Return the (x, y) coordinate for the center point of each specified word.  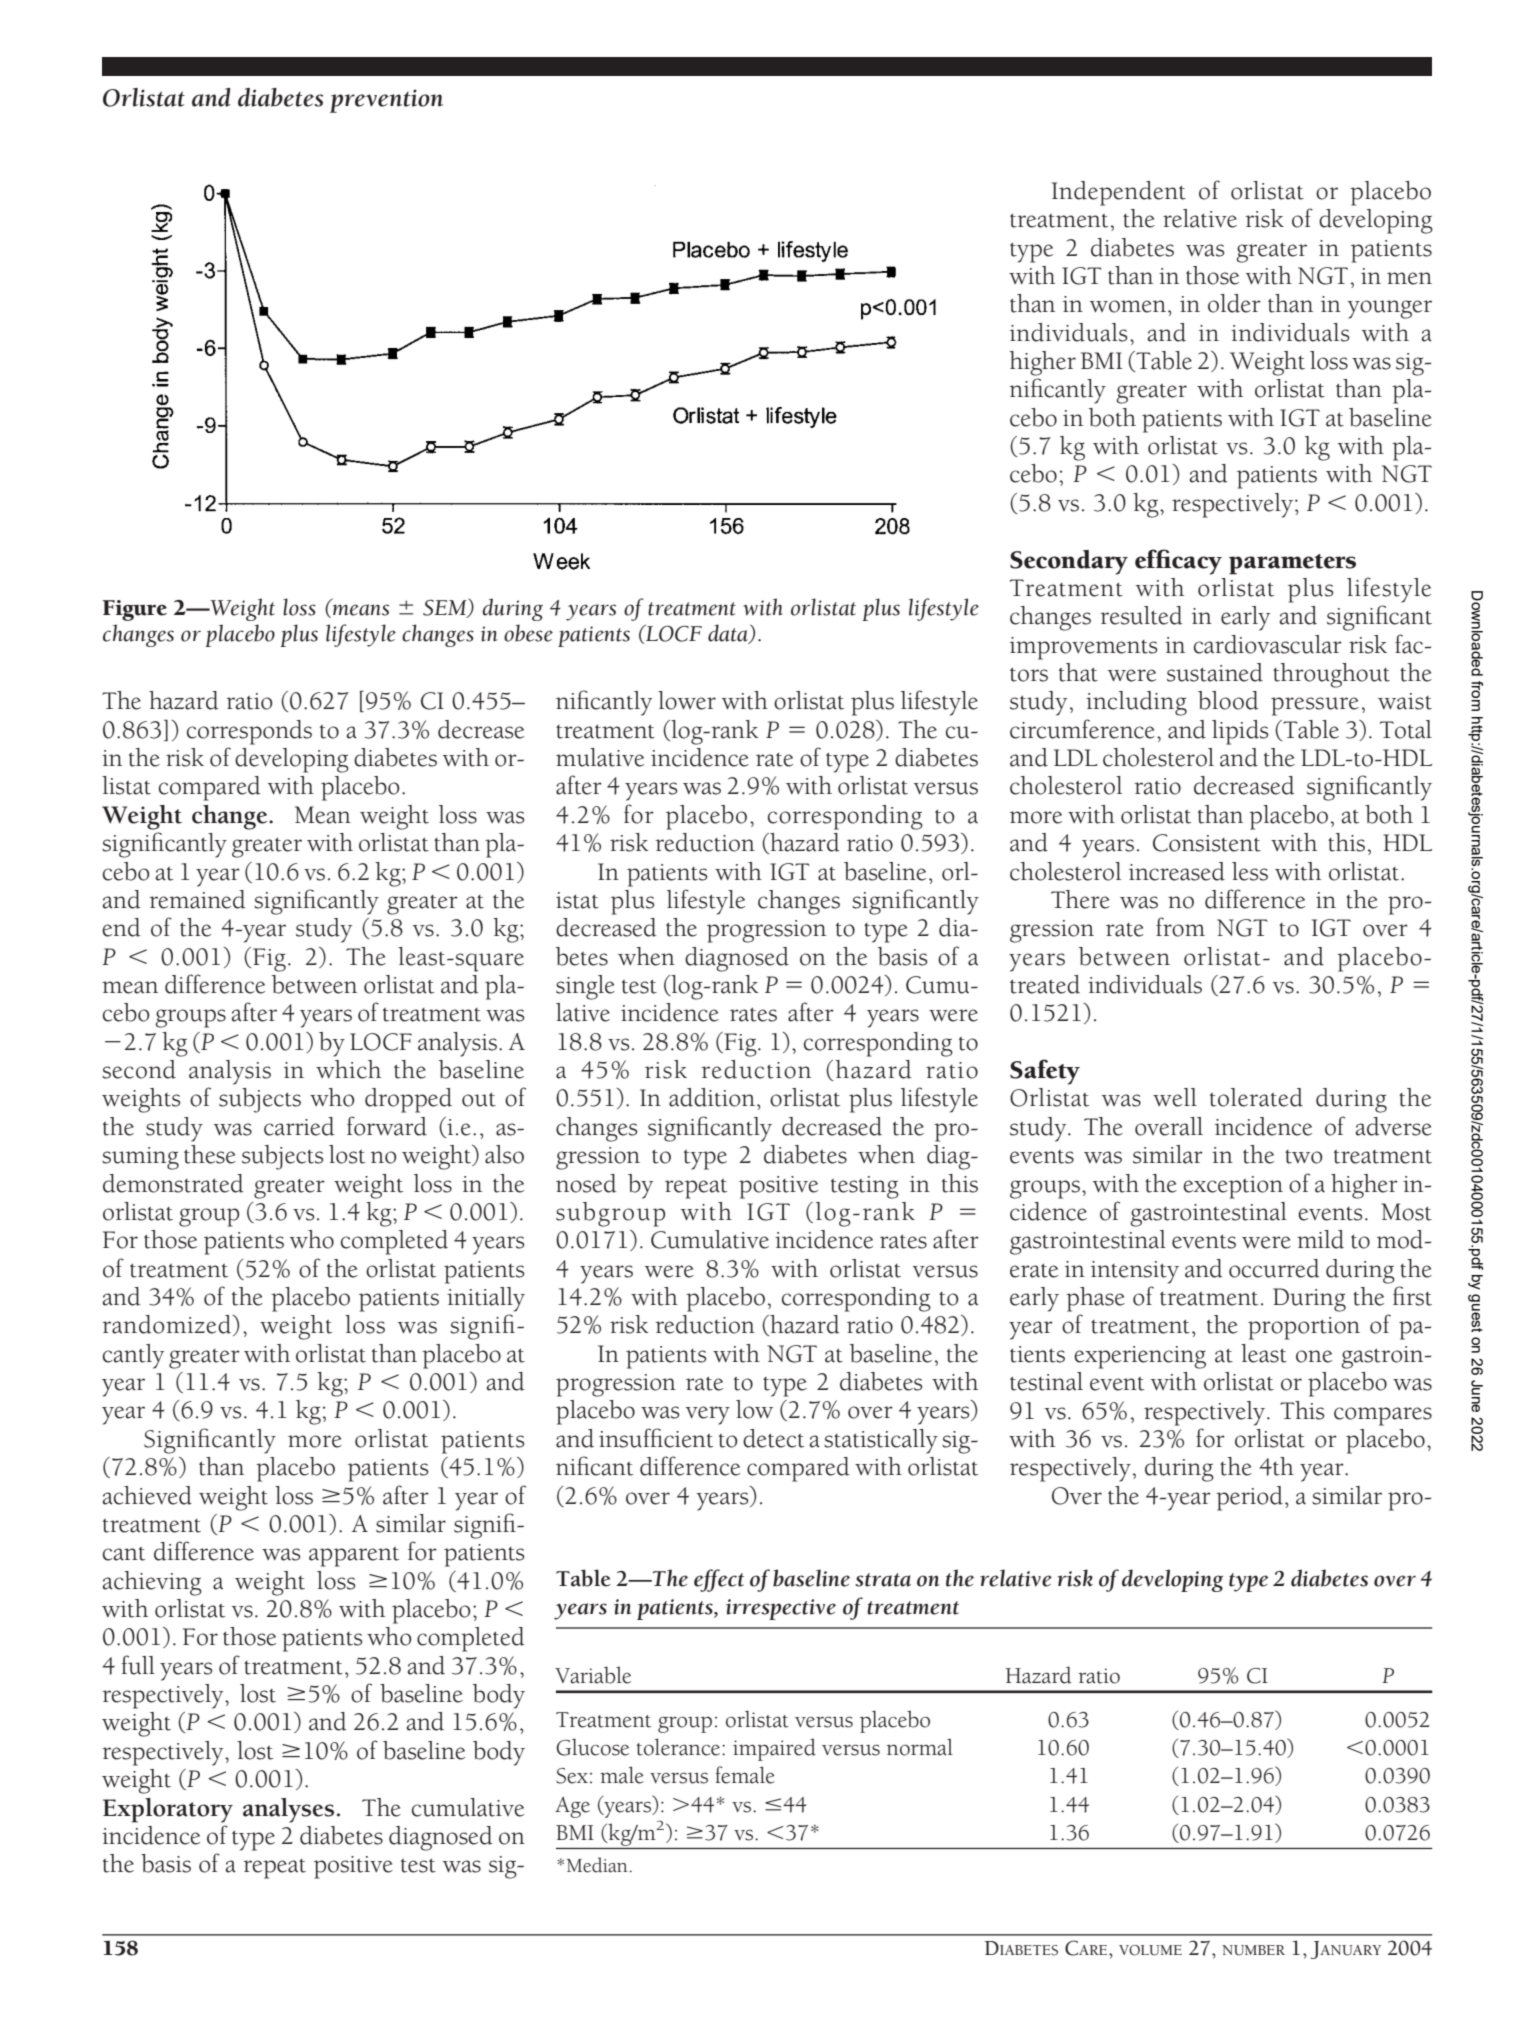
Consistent (1207, 843)
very (708, 1415)
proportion (1304, 1328)
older (1234, 303)
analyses (288, 1810)
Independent (1119, 193)
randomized (167, 1324)
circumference (1082, 729)
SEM (446, 608)
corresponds (249, 732)
